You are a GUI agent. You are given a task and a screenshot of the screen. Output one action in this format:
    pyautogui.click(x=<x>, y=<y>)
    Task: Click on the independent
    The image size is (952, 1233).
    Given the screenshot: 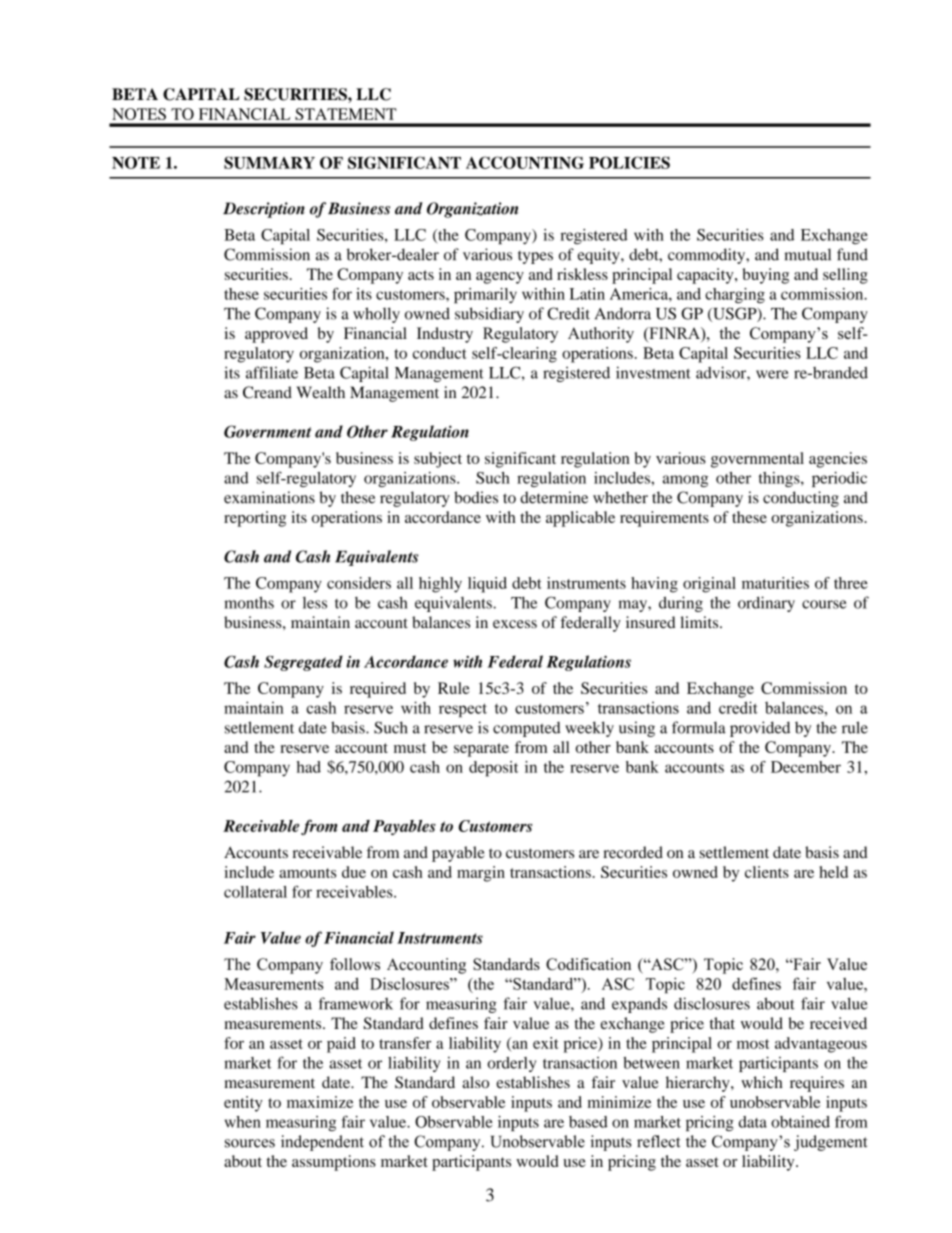 What is the action you would take?
    pyautogui.click(x=322, y=1143)
